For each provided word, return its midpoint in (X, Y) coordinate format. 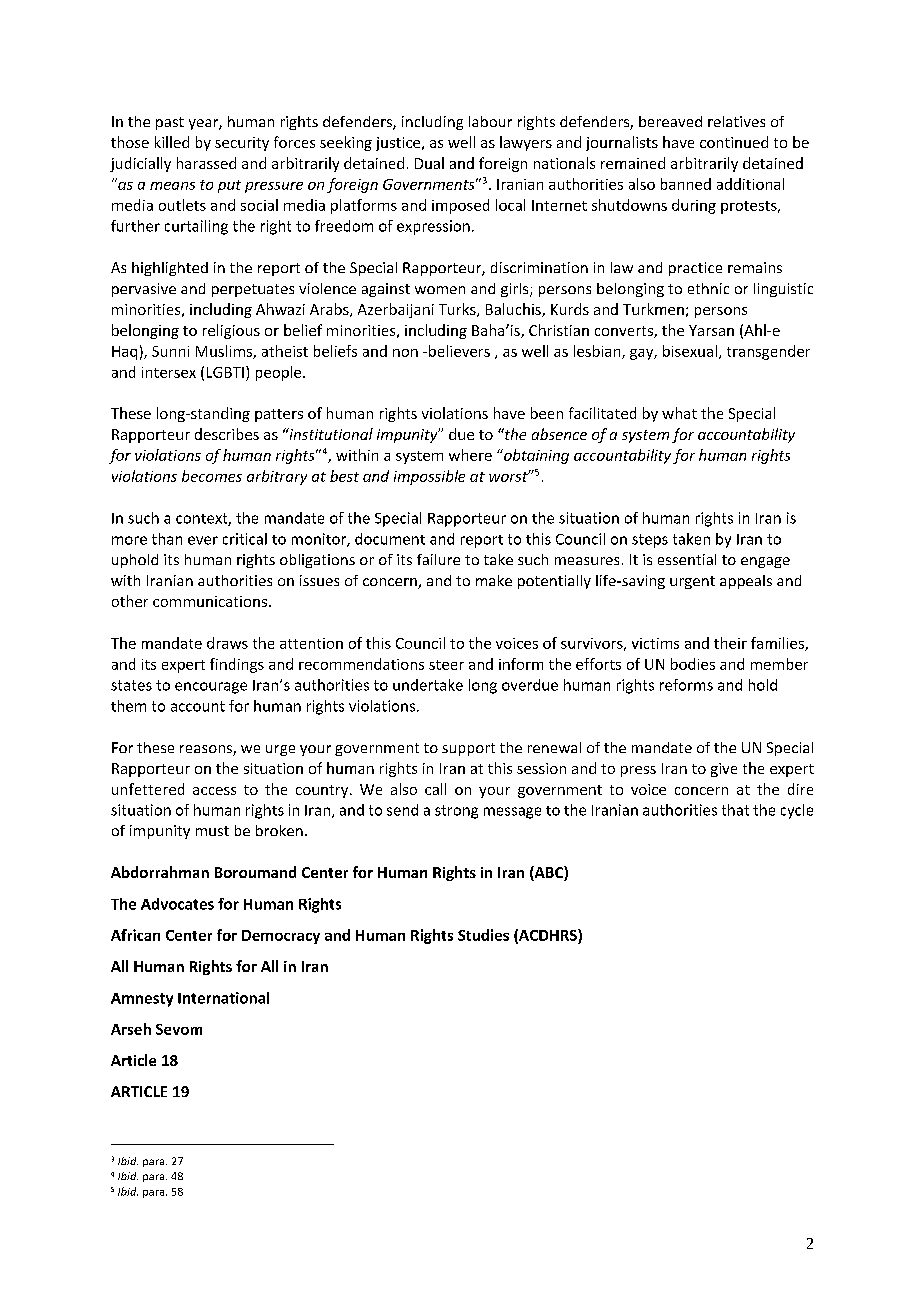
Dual (429, 163)
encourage (211, 688)
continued (734, 142)
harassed (206, 163)
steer (446, 665)
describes (227, 434)
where (470, 455)
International (223, 998)
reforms (686, 685)
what (679, 413)
